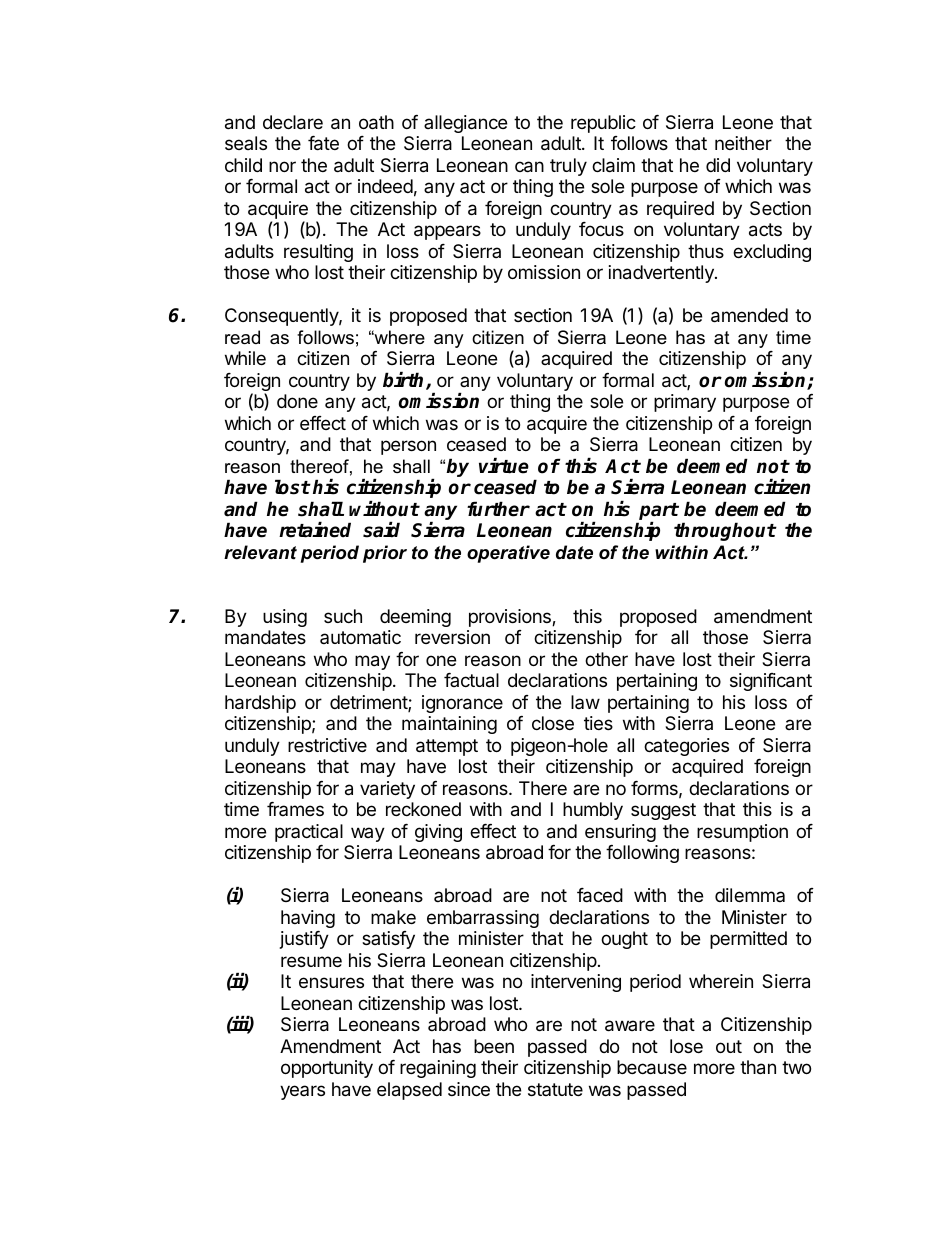  What do you see at coordinates (494, 1046) in the screenshot?
I see `been` at bounding box center [494, 1046].
